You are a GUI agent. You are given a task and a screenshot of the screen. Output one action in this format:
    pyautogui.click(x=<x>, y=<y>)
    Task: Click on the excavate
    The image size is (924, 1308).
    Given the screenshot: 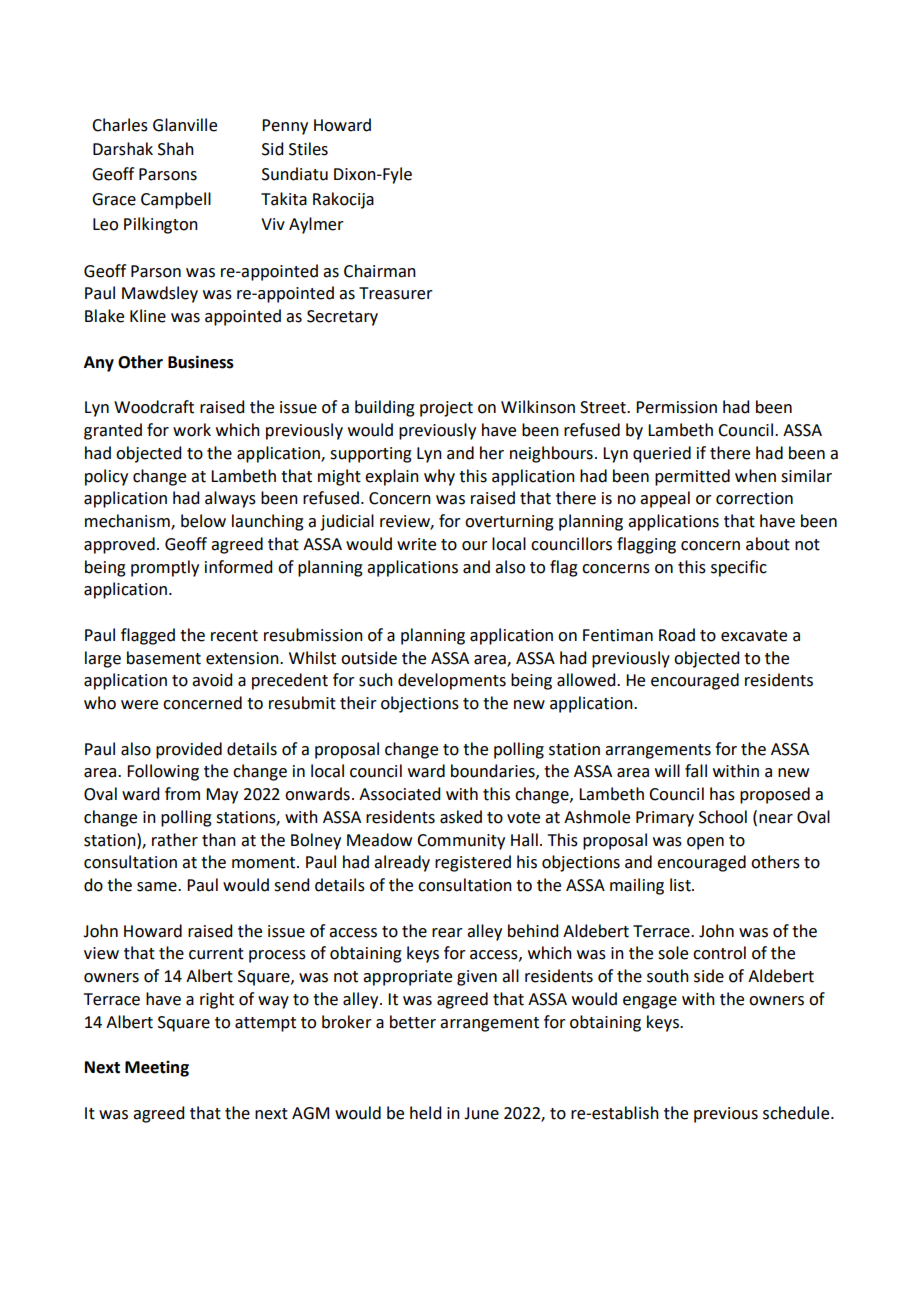 What is the action you would take?
    pyautogui.click(x=754, y=636)
